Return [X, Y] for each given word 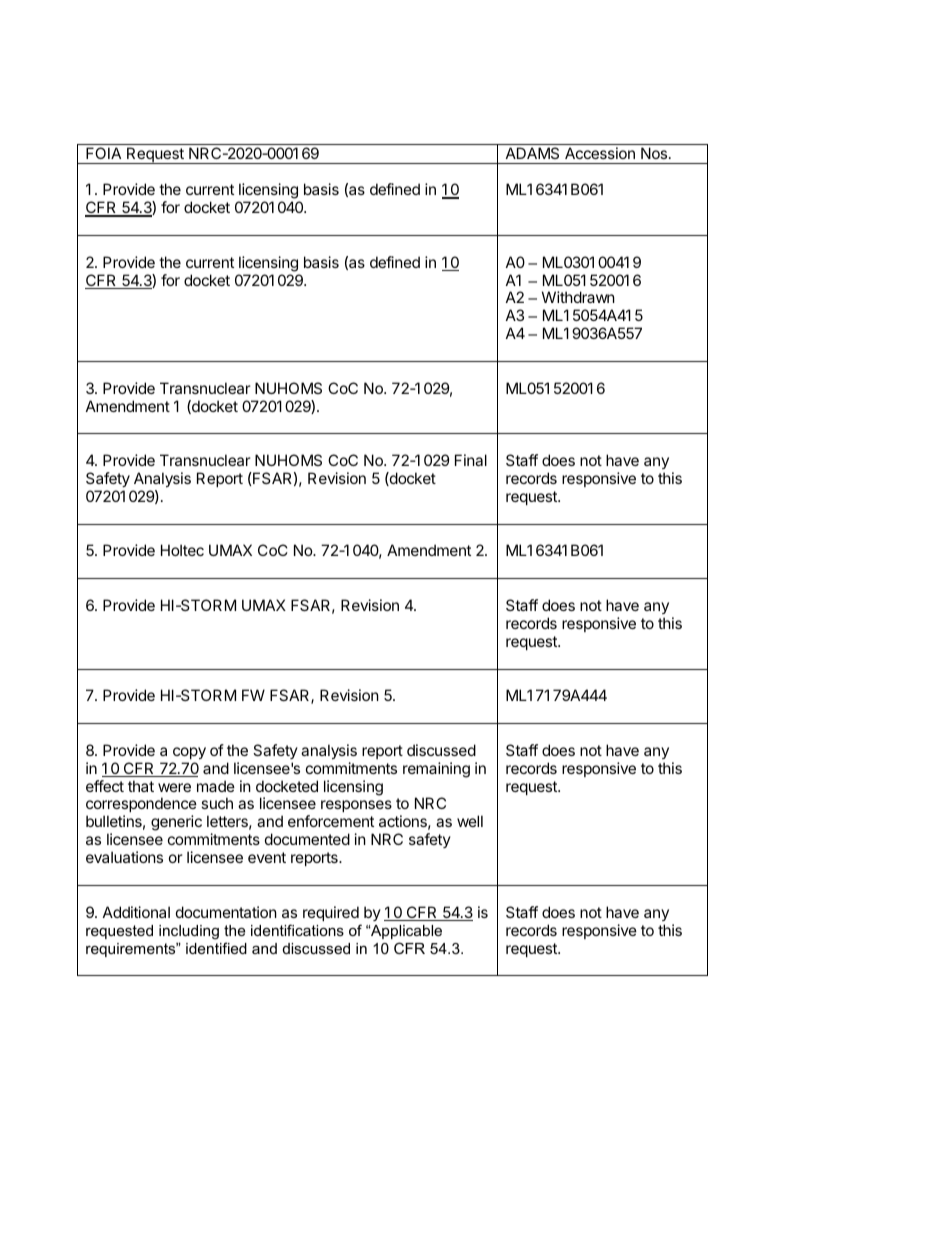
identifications [297, 930]
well [470, 821]
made [216, 786]
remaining [436, 770]
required [331, 913]
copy [189, 753]
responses [356, 806]
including [189, 932]
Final [471, 460]
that [141, 786]
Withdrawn [578, 297]
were [174, 787]
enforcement [331, 821]
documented [307, 839]
